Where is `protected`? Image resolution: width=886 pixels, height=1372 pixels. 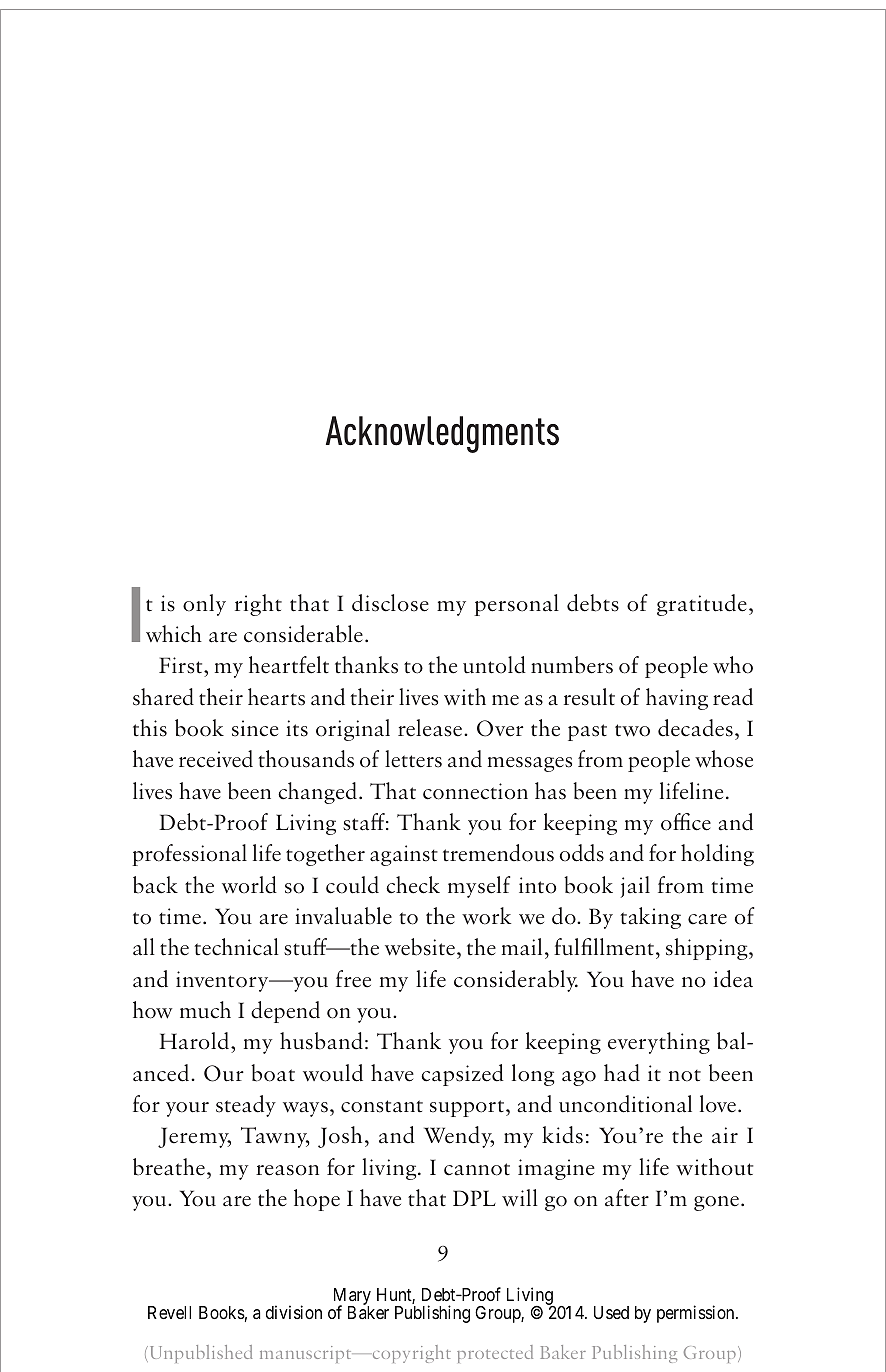 protected is located at coordinates (495, 1354).
